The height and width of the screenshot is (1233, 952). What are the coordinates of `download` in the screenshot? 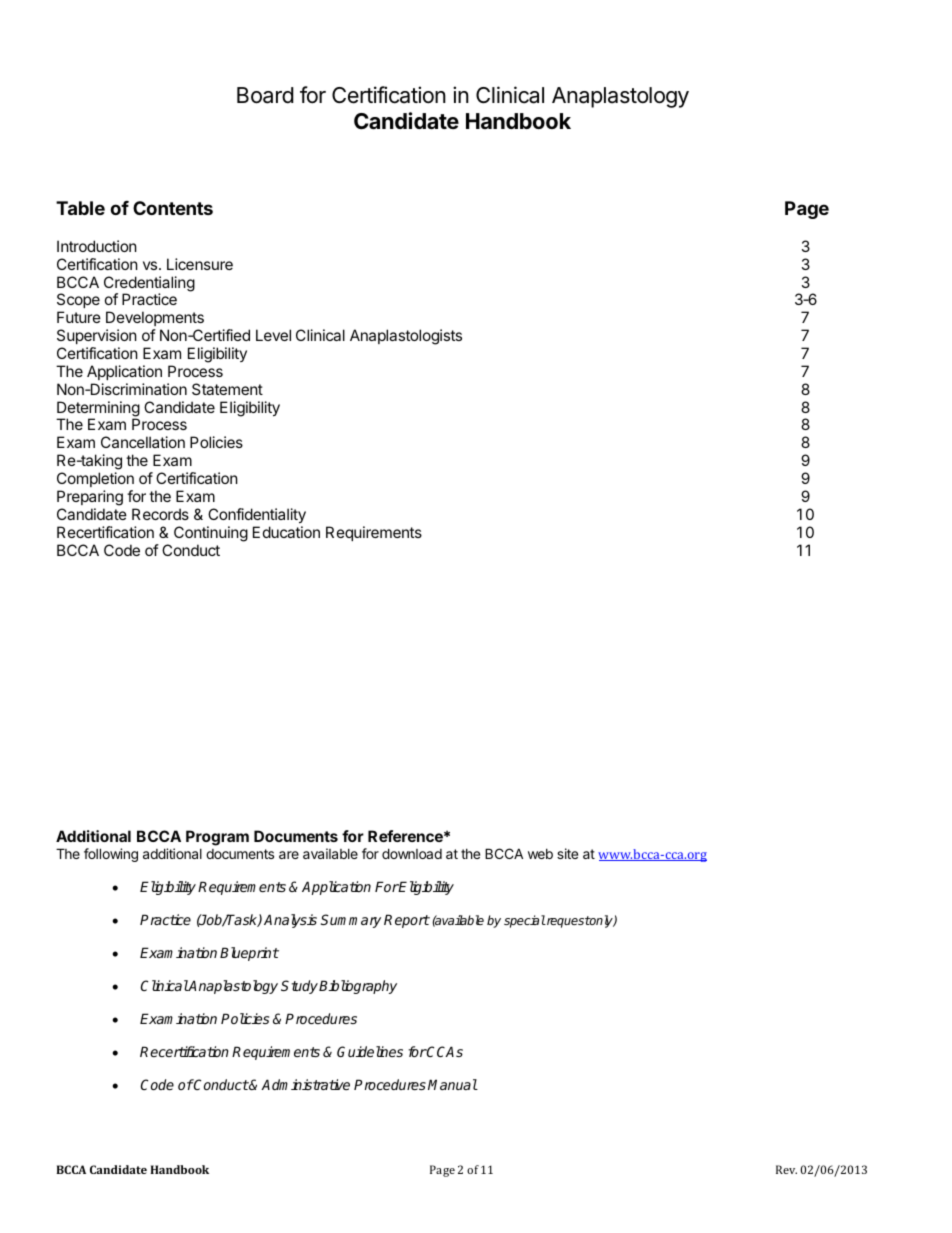 It's located at (412, 853).
